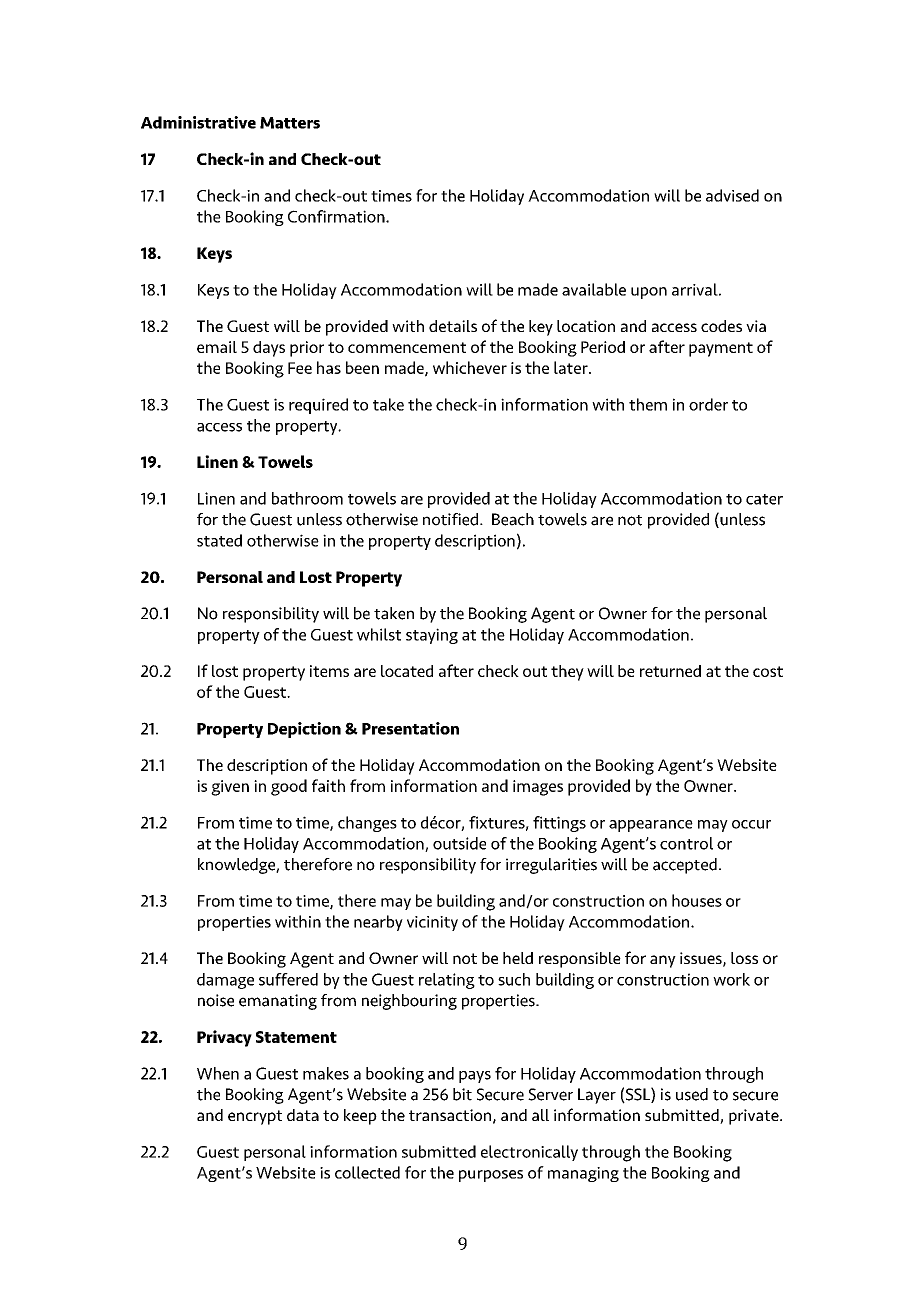 The width and height of the screenshot is (924, 1308). I want to click on Confirmation, so click(337, 216).
